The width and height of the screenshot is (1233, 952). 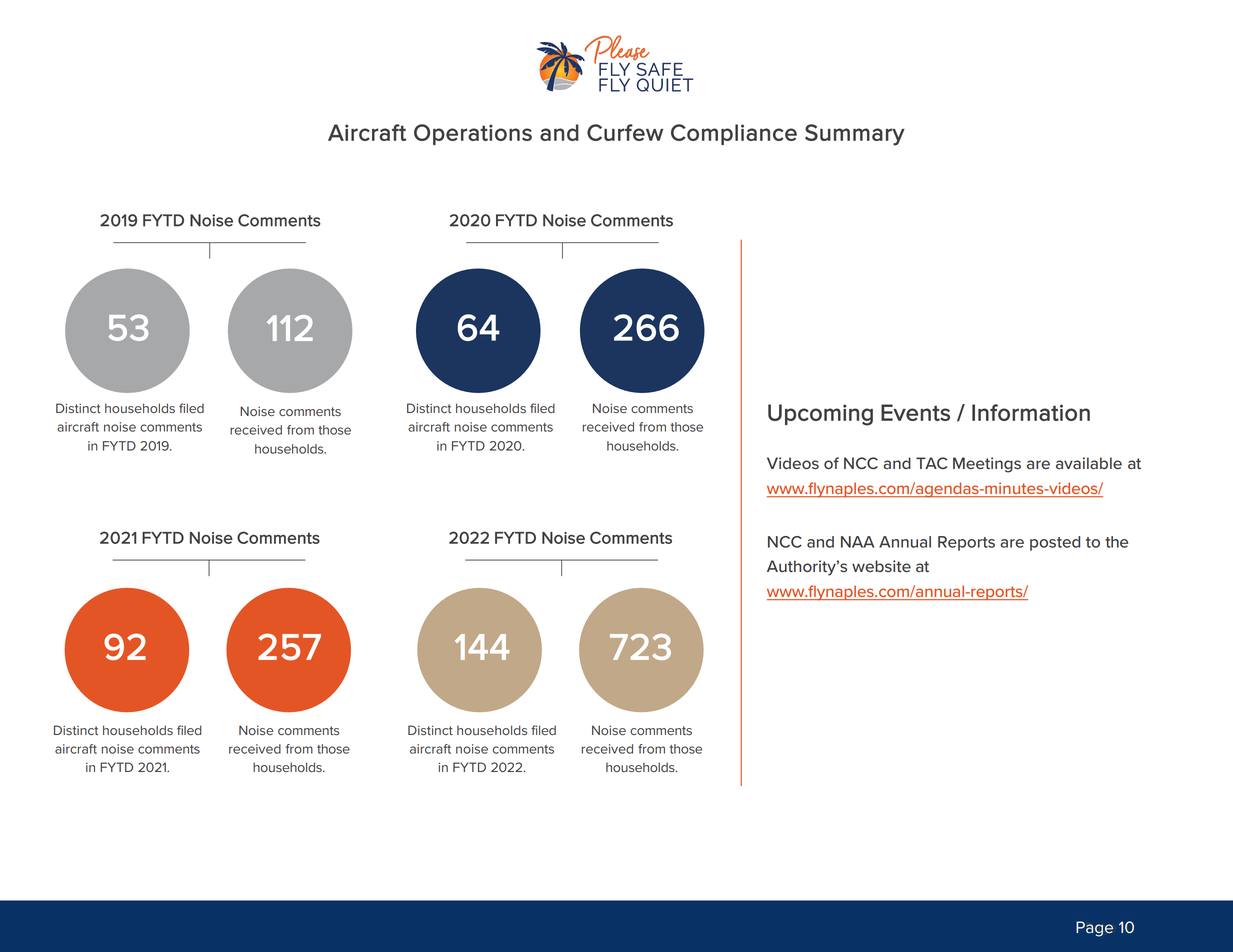 I want to click on Summary, so click(x=855, y=135).
